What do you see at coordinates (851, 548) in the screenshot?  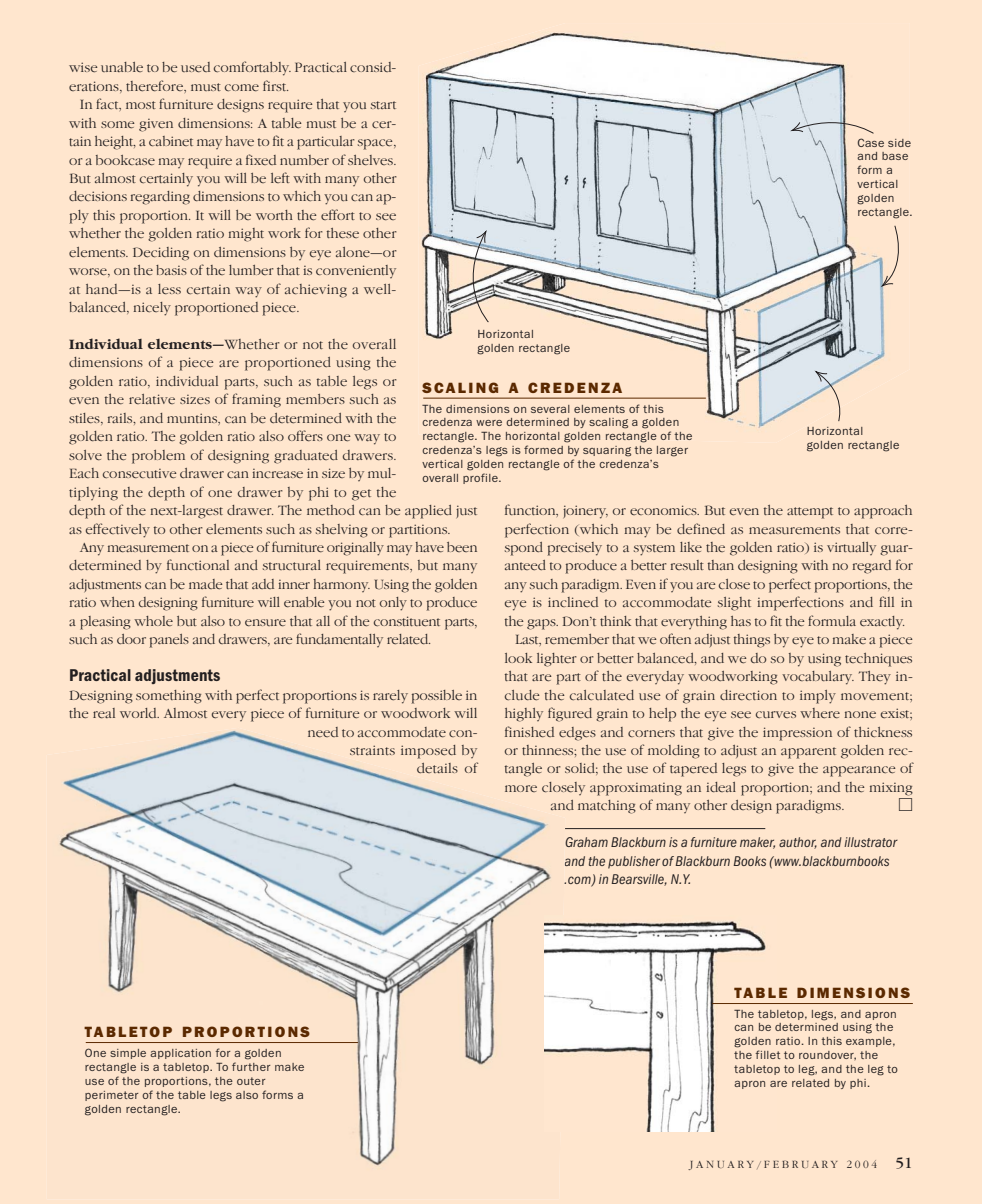 I see `virtually` at bounding box center [851, 548].
